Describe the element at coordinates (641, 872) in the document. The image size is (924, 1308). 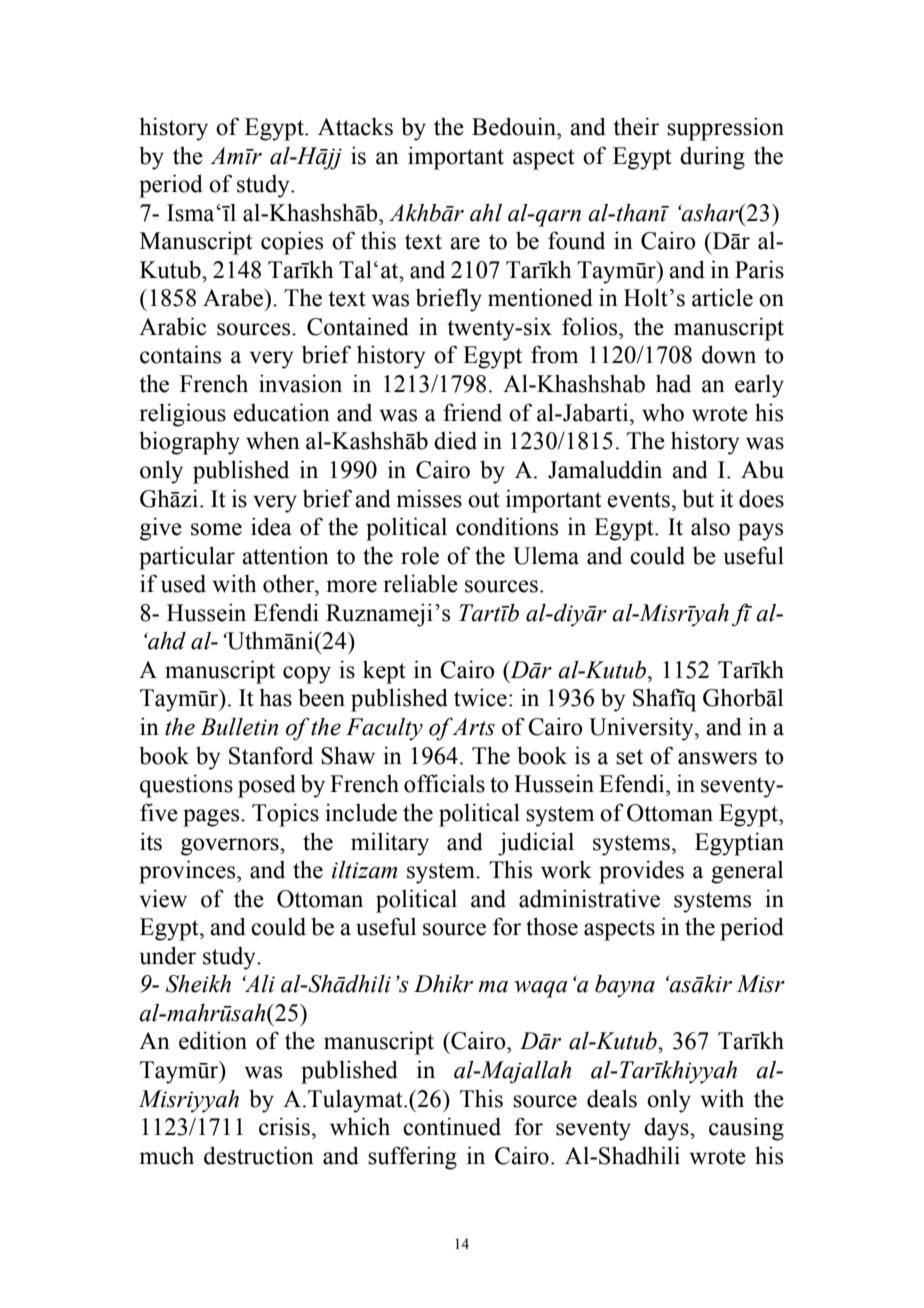
I see `provides` at that location.
